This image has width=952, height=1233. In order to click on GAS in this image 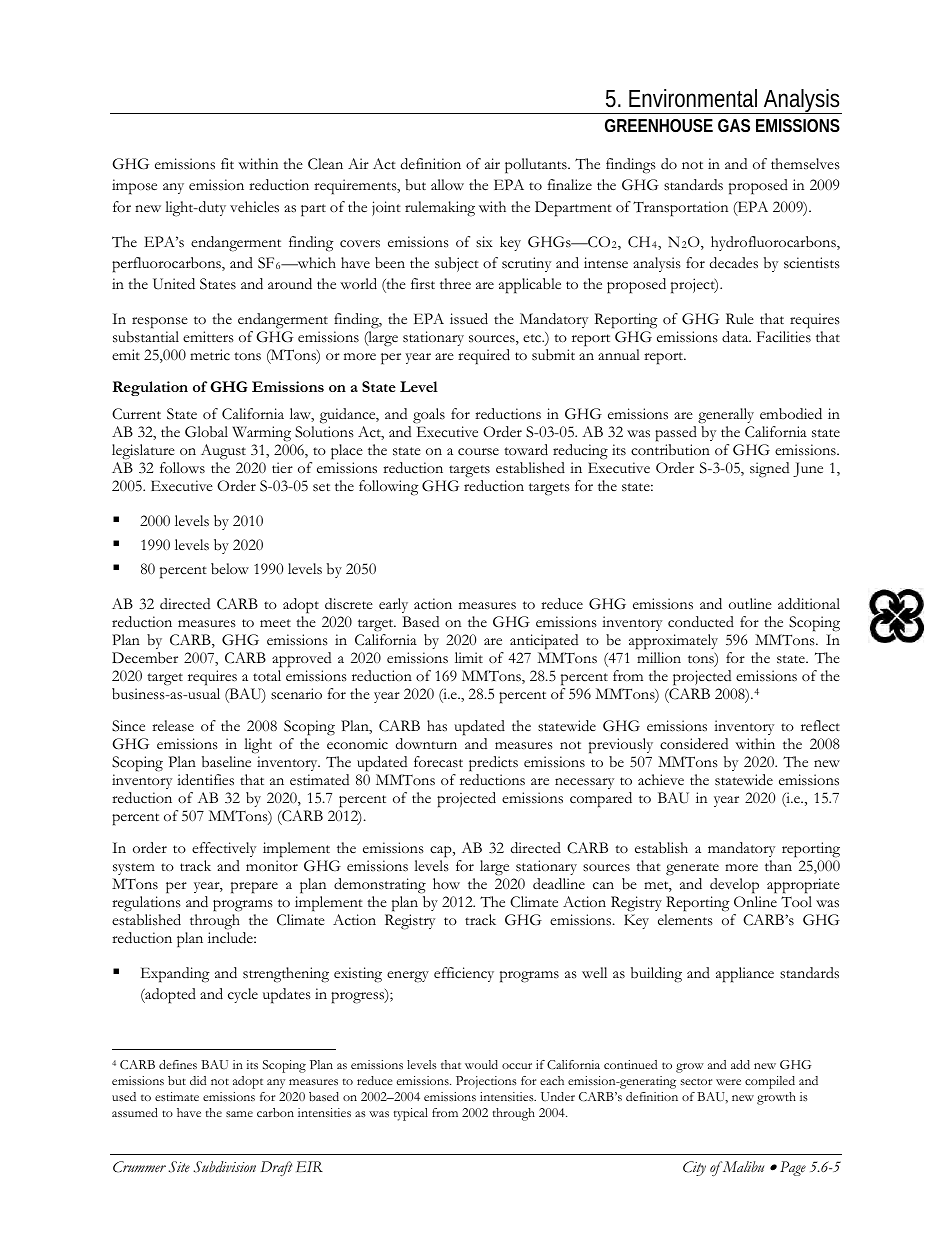, I will do `click(734, 125)`.
